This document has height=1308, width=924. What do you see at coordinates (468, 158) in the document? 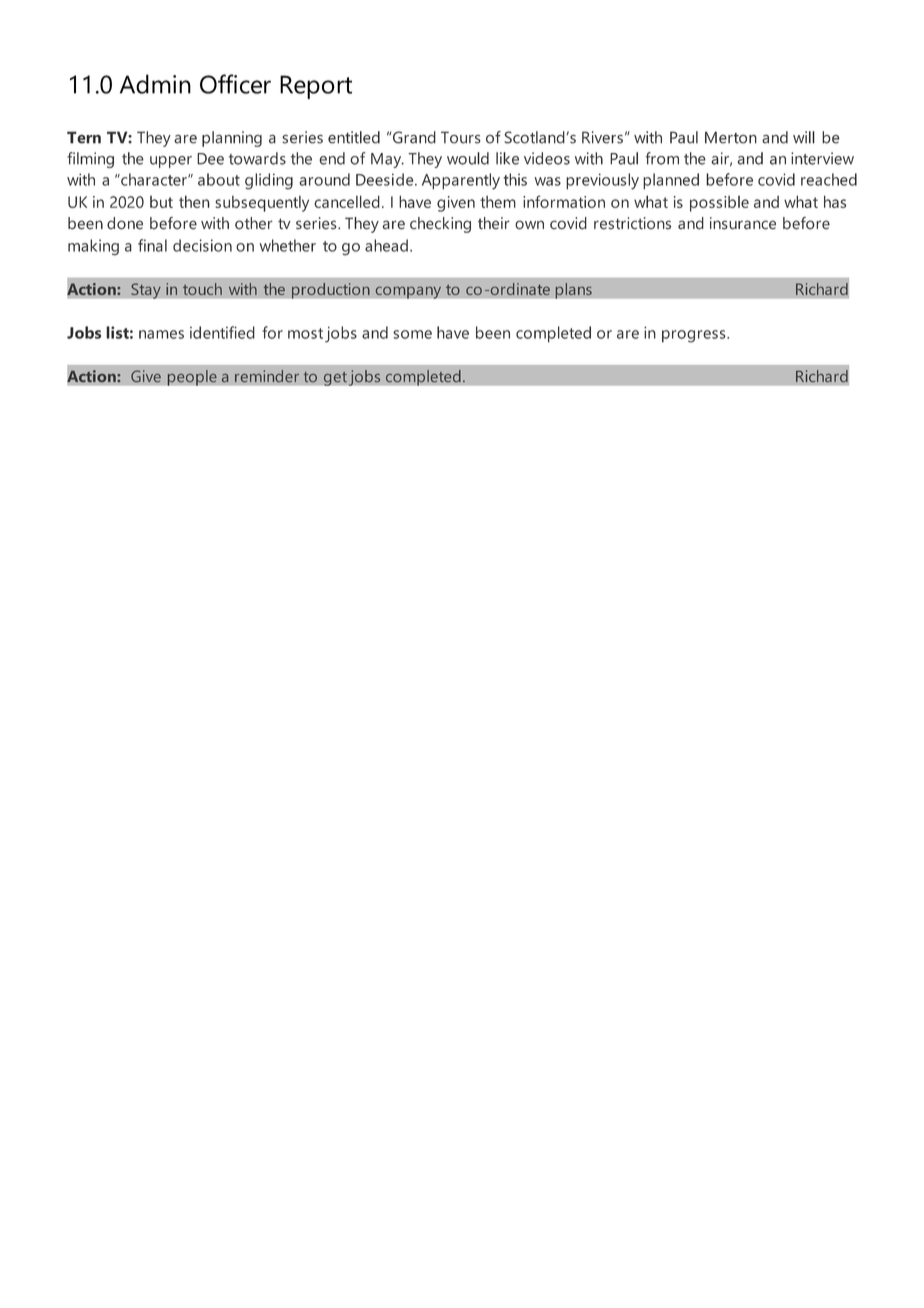
I see `would` at bounding box center [468, 158].
